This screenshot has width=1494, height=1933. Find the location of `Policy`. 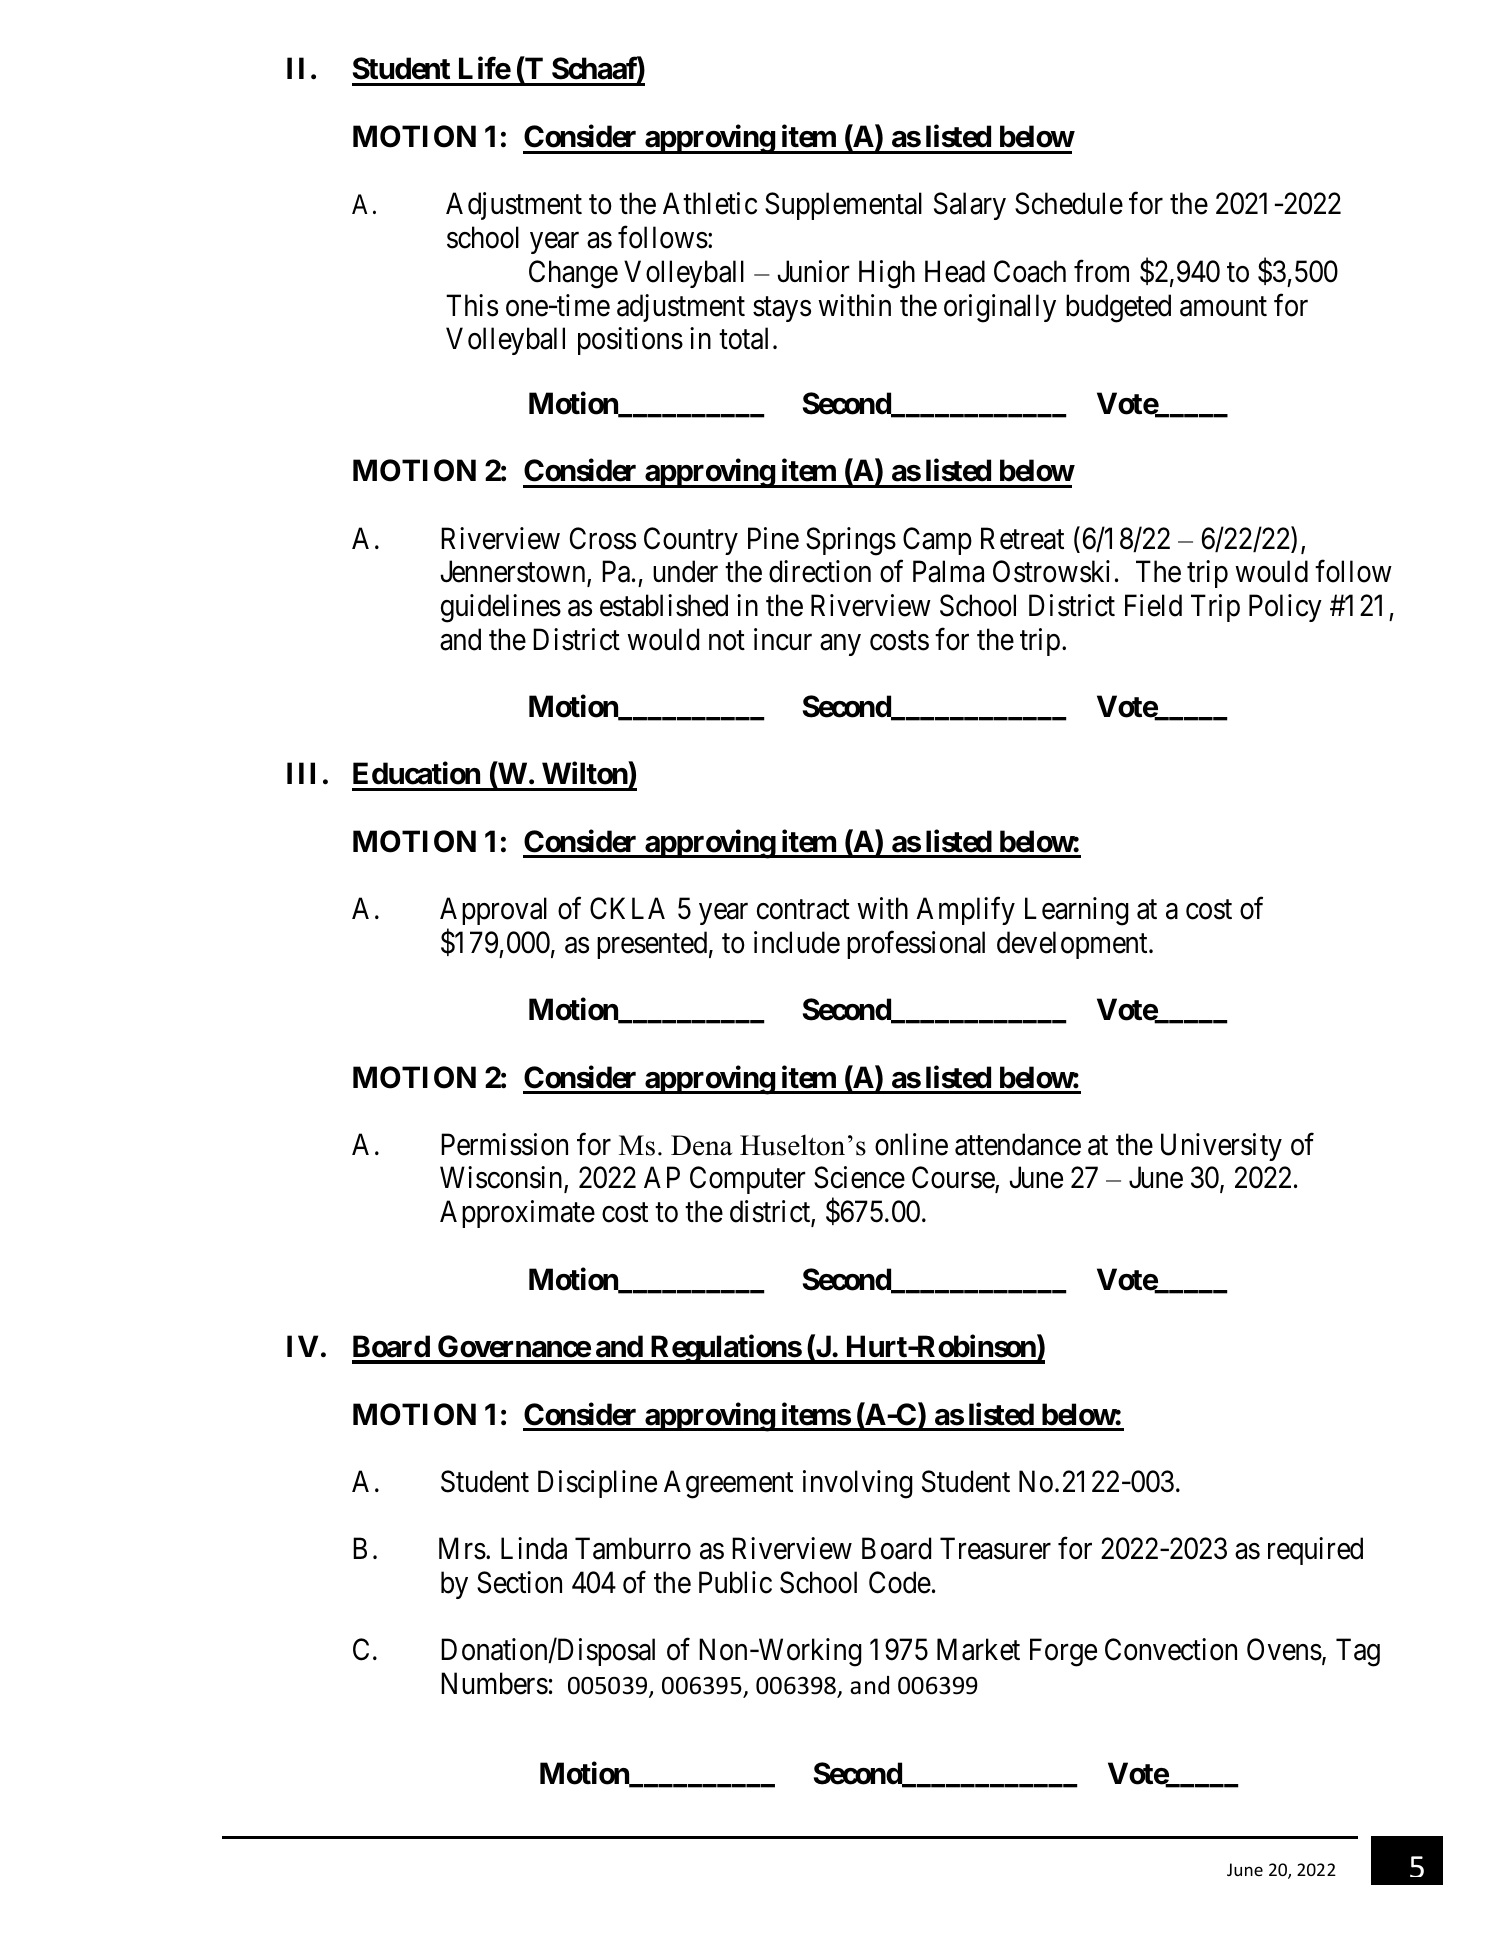

Policy is located at coordinates (1285, 608).
